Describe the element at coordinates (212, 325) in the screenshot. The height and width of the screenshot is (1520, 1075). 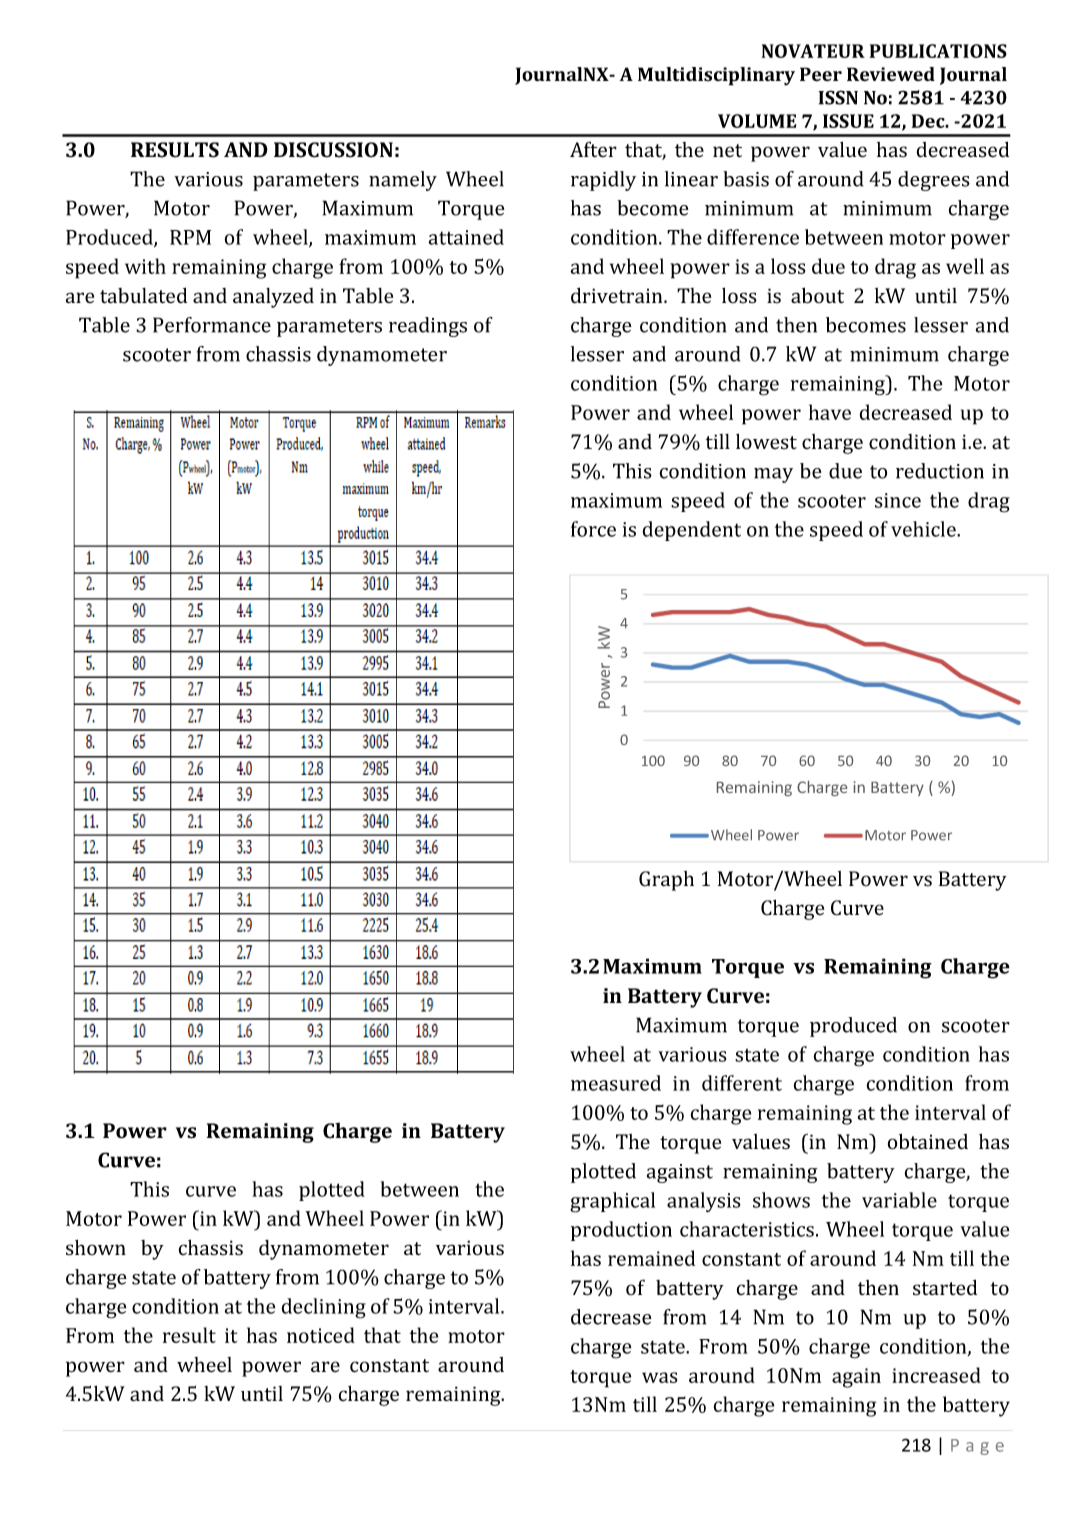
I see `Performance` at that location.
